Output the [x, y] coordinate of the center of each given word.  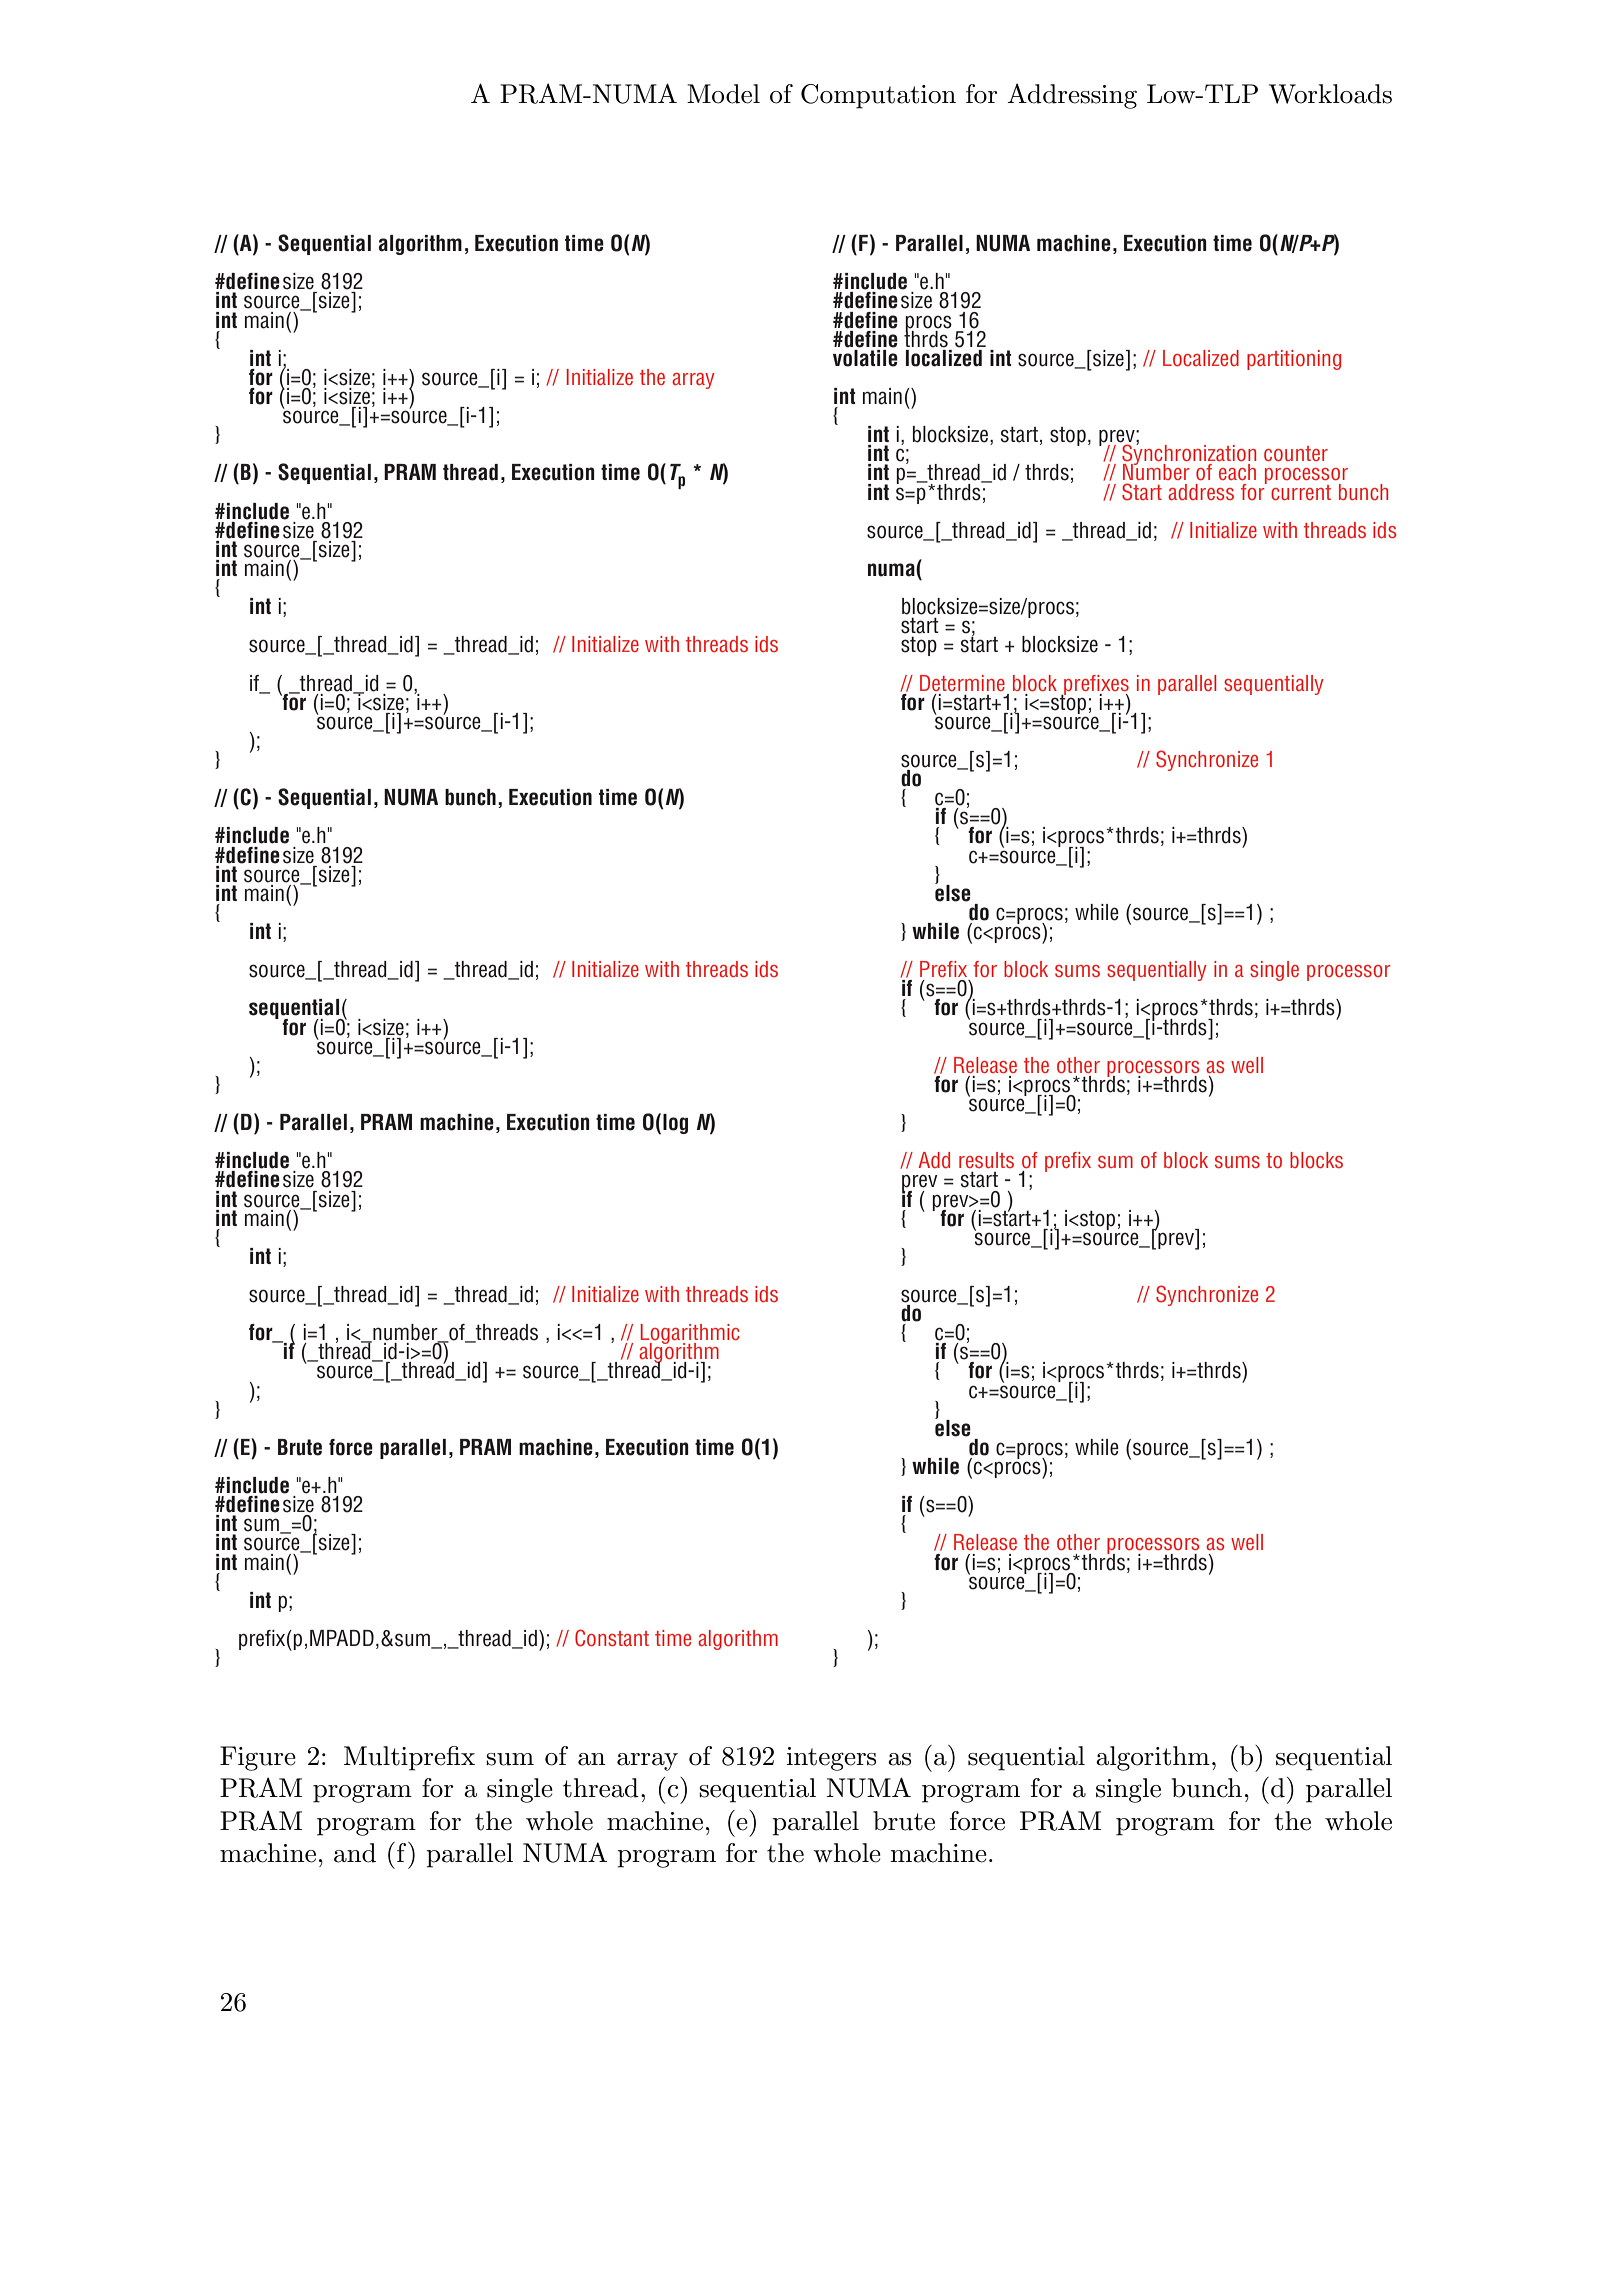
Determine [962, 683]
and [355, 1853]
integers [831, 1759]
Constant [612, 1638]
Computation [878, 96]
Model [723, 94]
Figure [258, 1758]
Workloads [1330, 94]
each [1237, 472]
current [1301, 492]
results [986, 1160]
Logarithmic [690, 1335]
